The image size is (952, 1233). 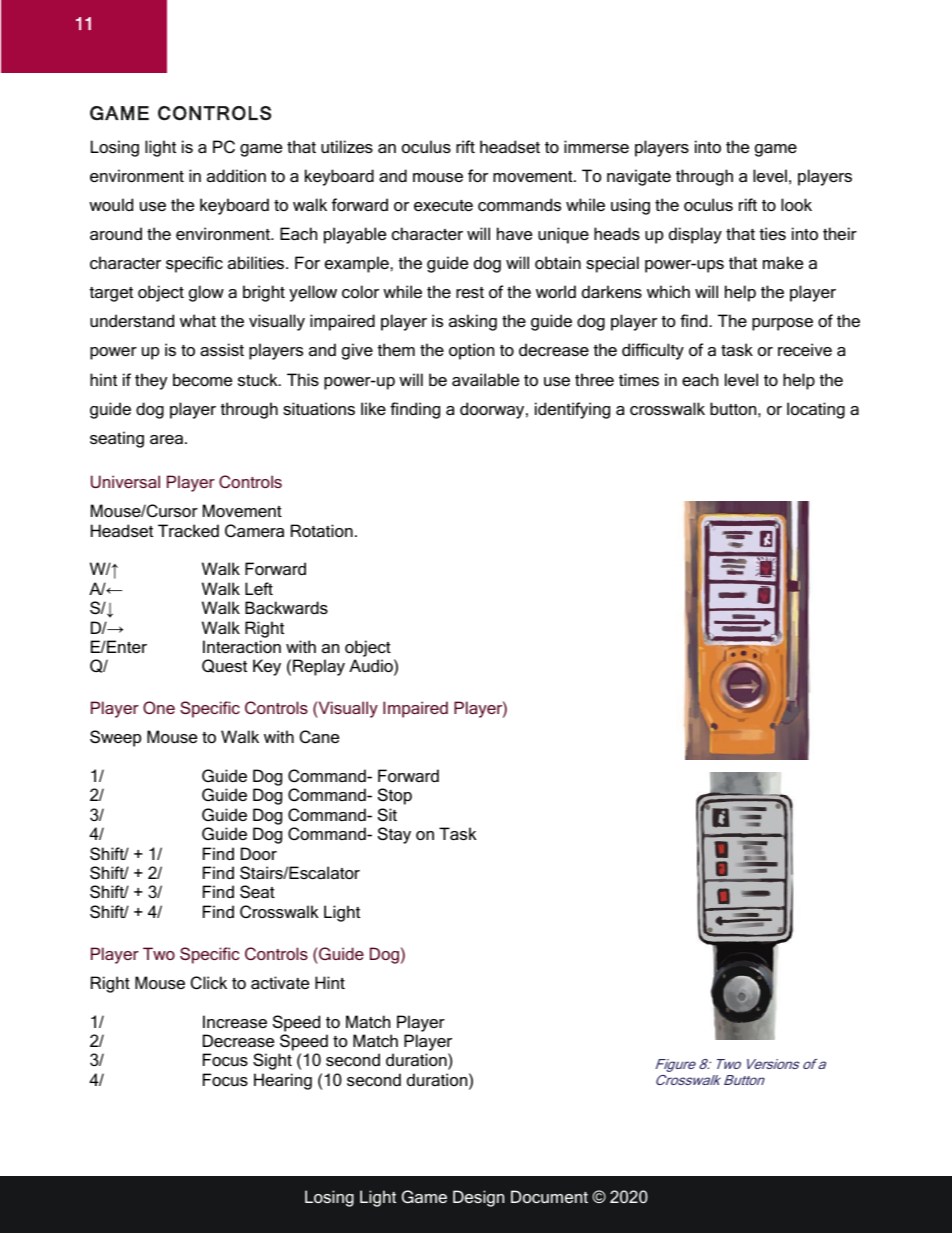 What do you see at coordinates (816, 410) in the screenshot?
I see `locating` at bounding box center [816, 410].
